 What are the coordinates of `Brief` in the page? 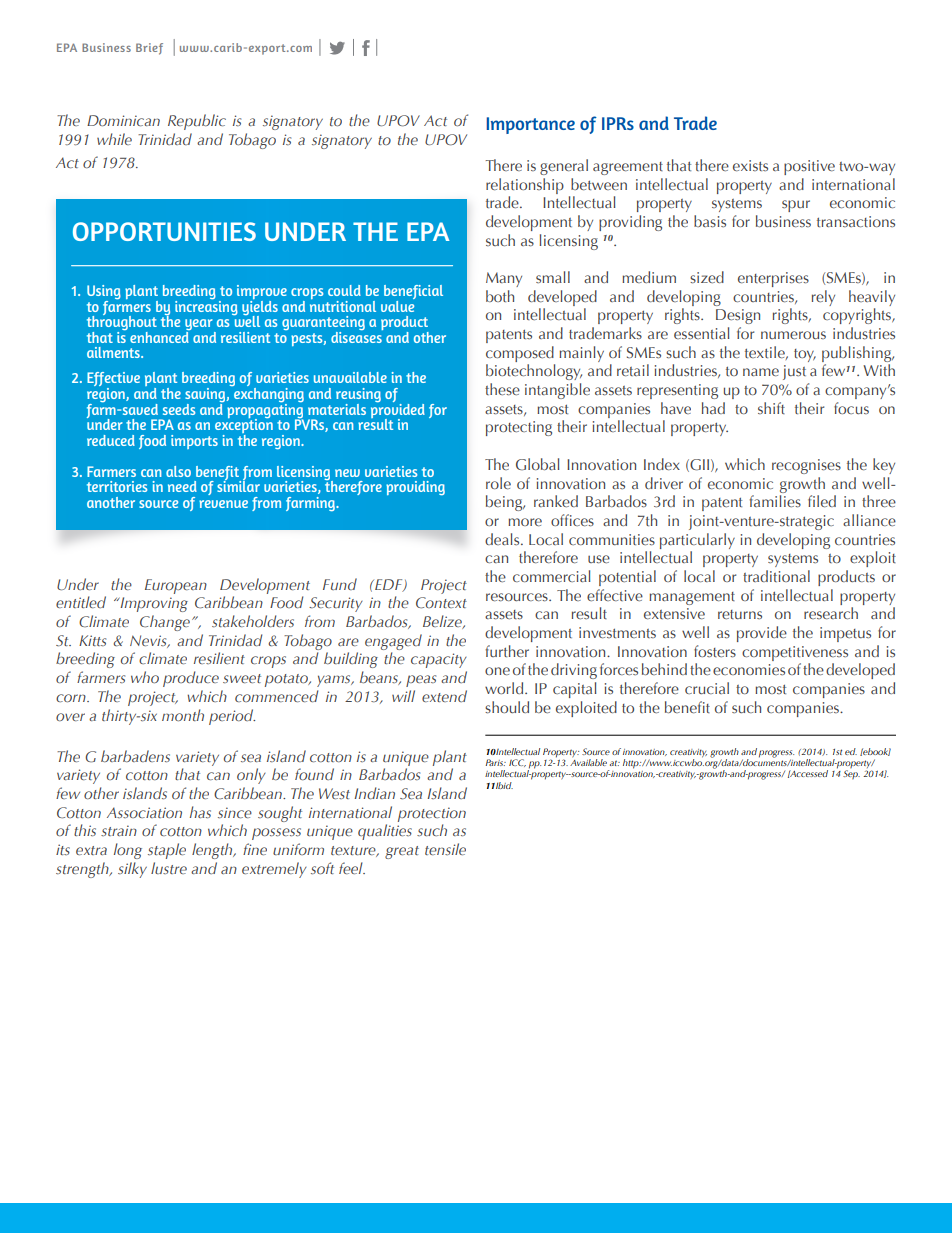 It's located at (149, 49).
